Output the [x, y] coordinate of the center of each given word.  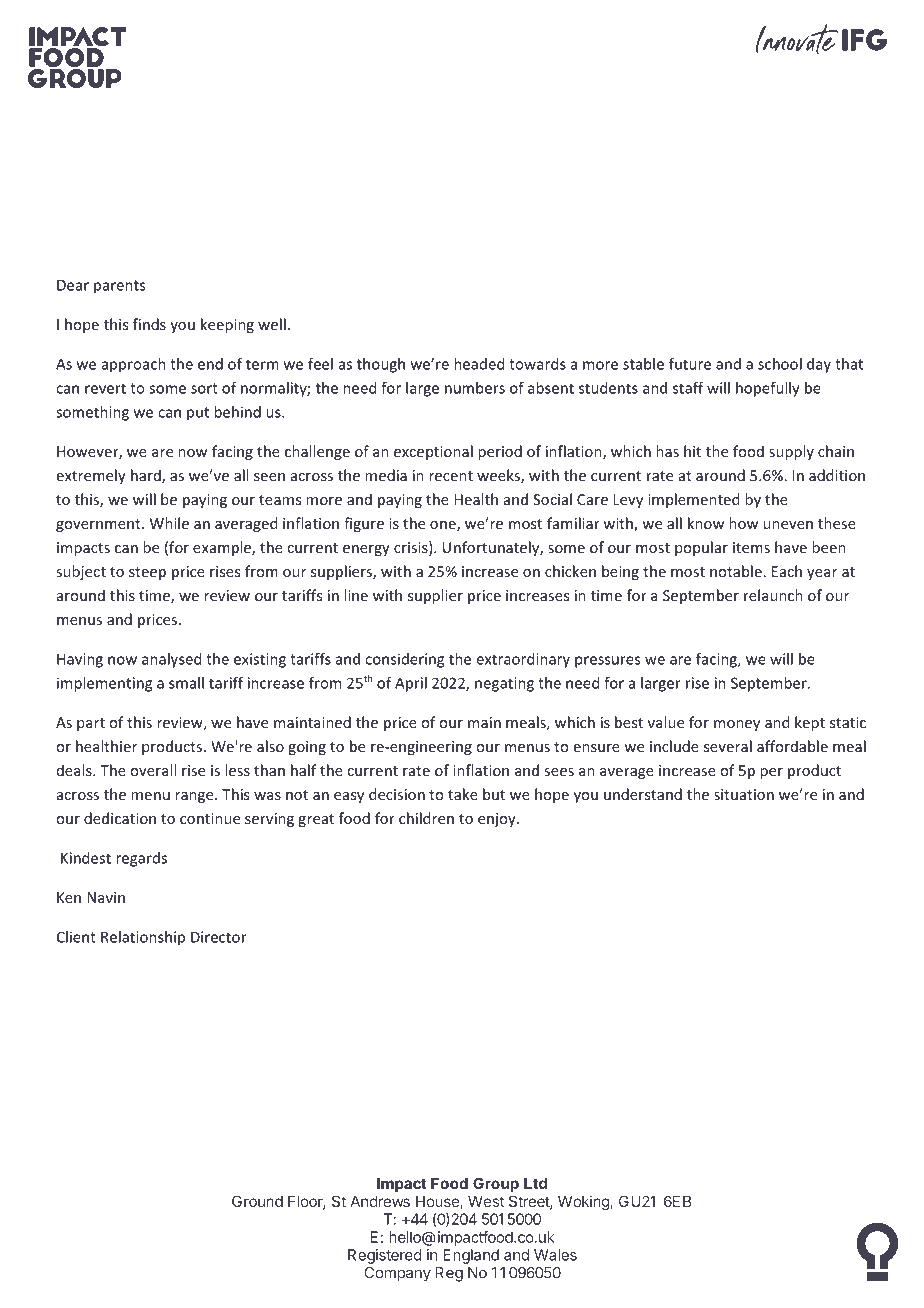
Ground [257, 1201]
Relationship [143, 938]
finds [149, 324]
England [471, 1256]
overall [153, 770]
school [780, 364]
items [751, 547]
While [169, 523]
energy [366, 550]
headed [479, 364]
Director [219, 937]
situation [744, 794]
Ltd [535, 1183]
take [463, 794]
